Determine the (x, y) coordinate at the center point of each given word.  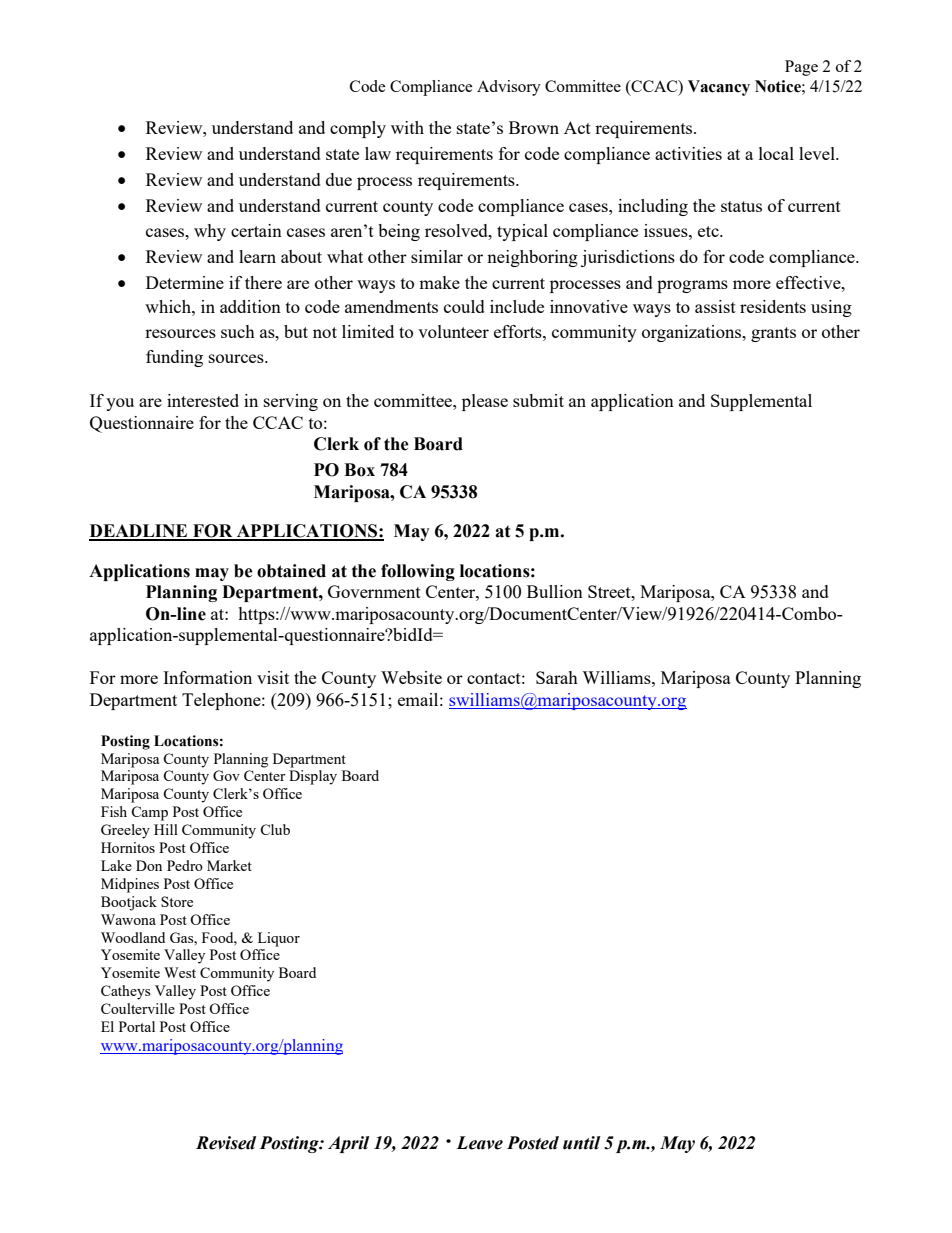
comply (358, 129)
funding (174, 358)
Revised (226, 1143)
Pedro (185, 865)
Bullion (555, 591)
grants (773, 334)
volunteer (453, 331)
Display (313, 777)
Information (207, 677)
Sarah (557, 677)
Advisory (509, 88)
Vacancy (719, 88)
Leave (479, 1143)
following (418, 572)
